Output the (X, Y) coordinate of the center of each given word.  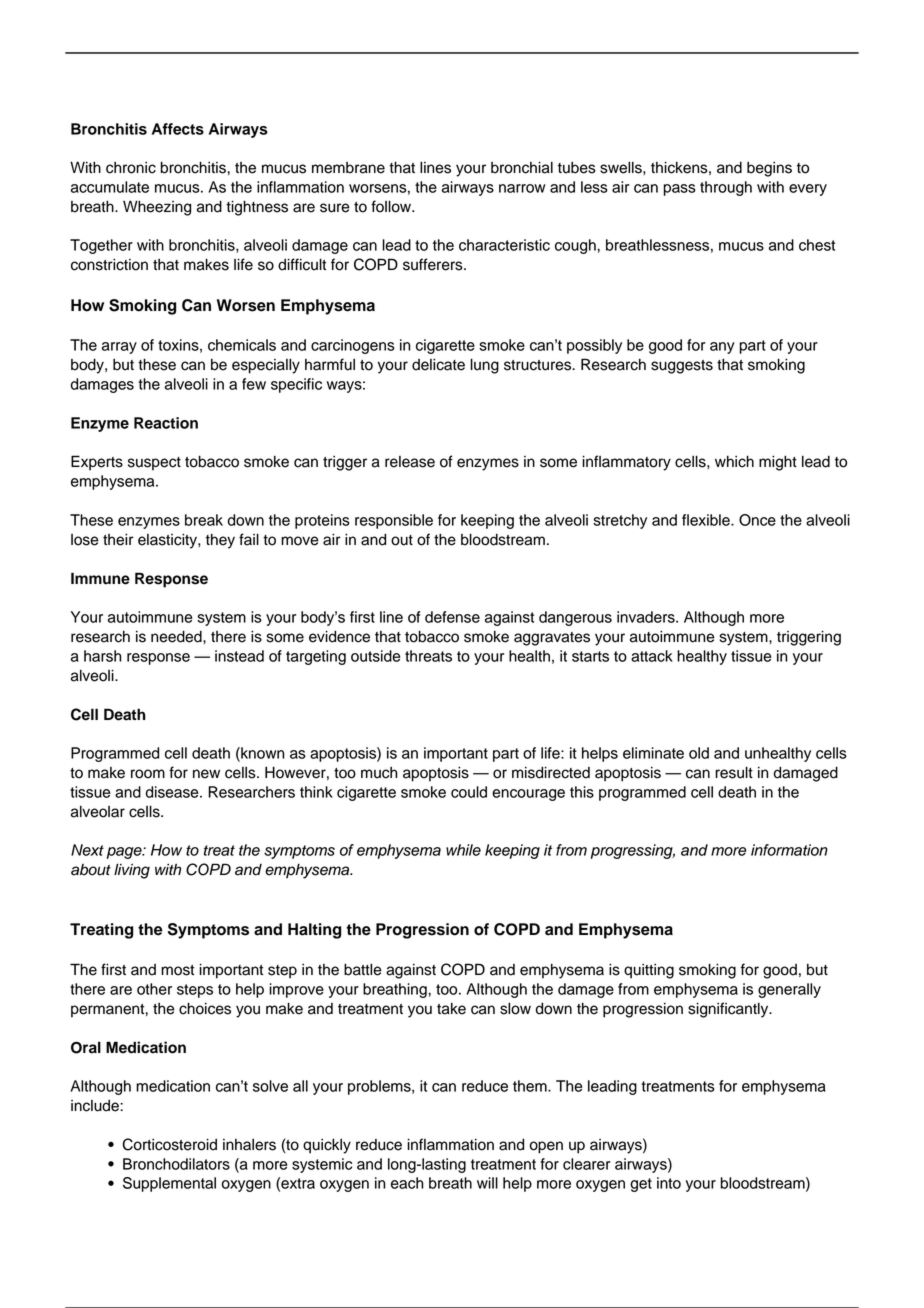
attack (652, 656)
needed (177, 636)
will (487, 1183)
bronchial (522, 167)
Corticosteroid (169, 1144)
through (726, 188)
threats (428, 656)
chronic (131, 168)
